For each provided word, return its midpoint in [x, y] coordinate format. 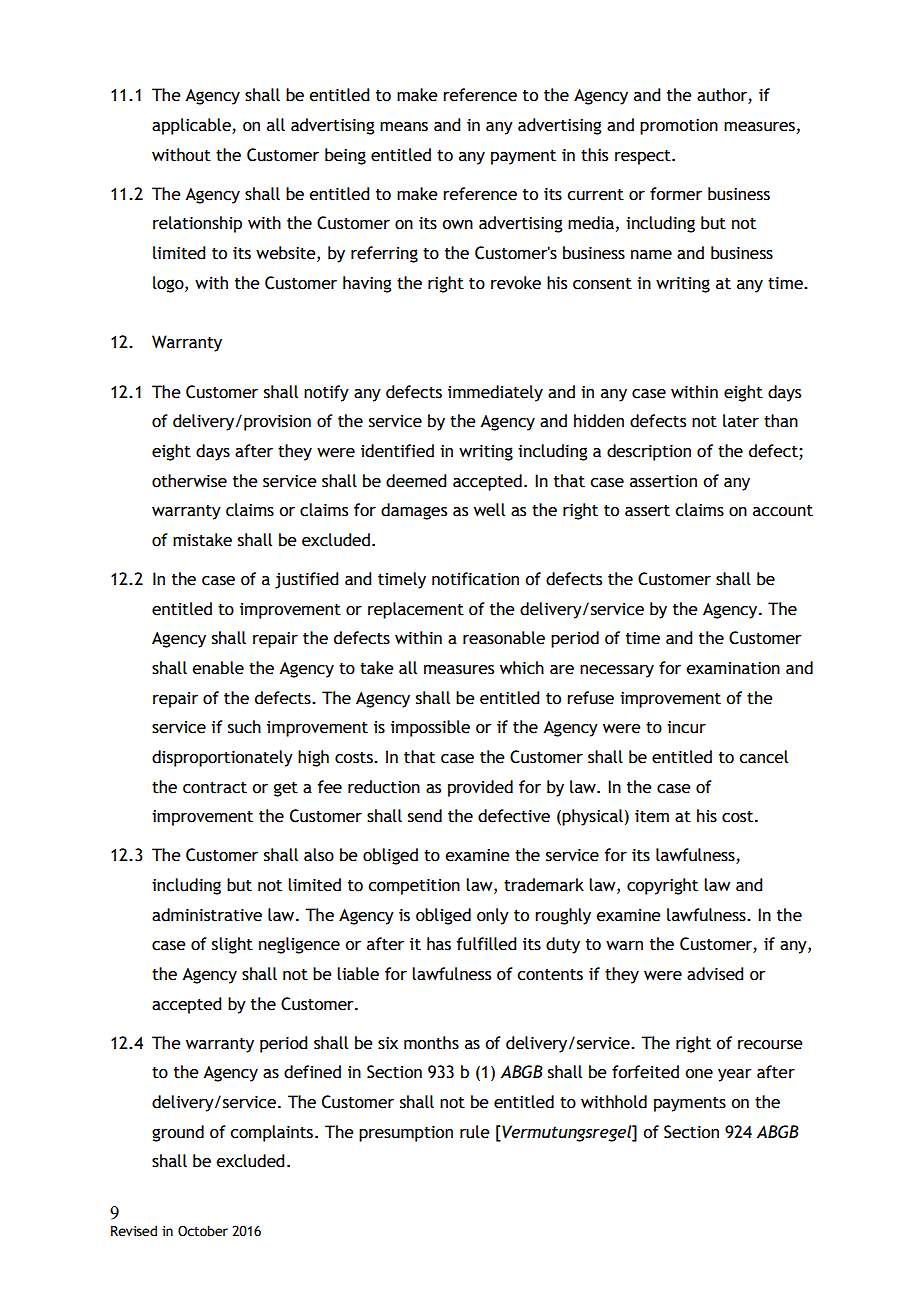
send [425, 816]
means [404, 127]
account [783, 511]
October [203, 1231]
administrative [207, 915]
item [652, 816]
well [489, 510]
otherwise [189, 481]
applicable [192, 126]
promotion [679, 127]
